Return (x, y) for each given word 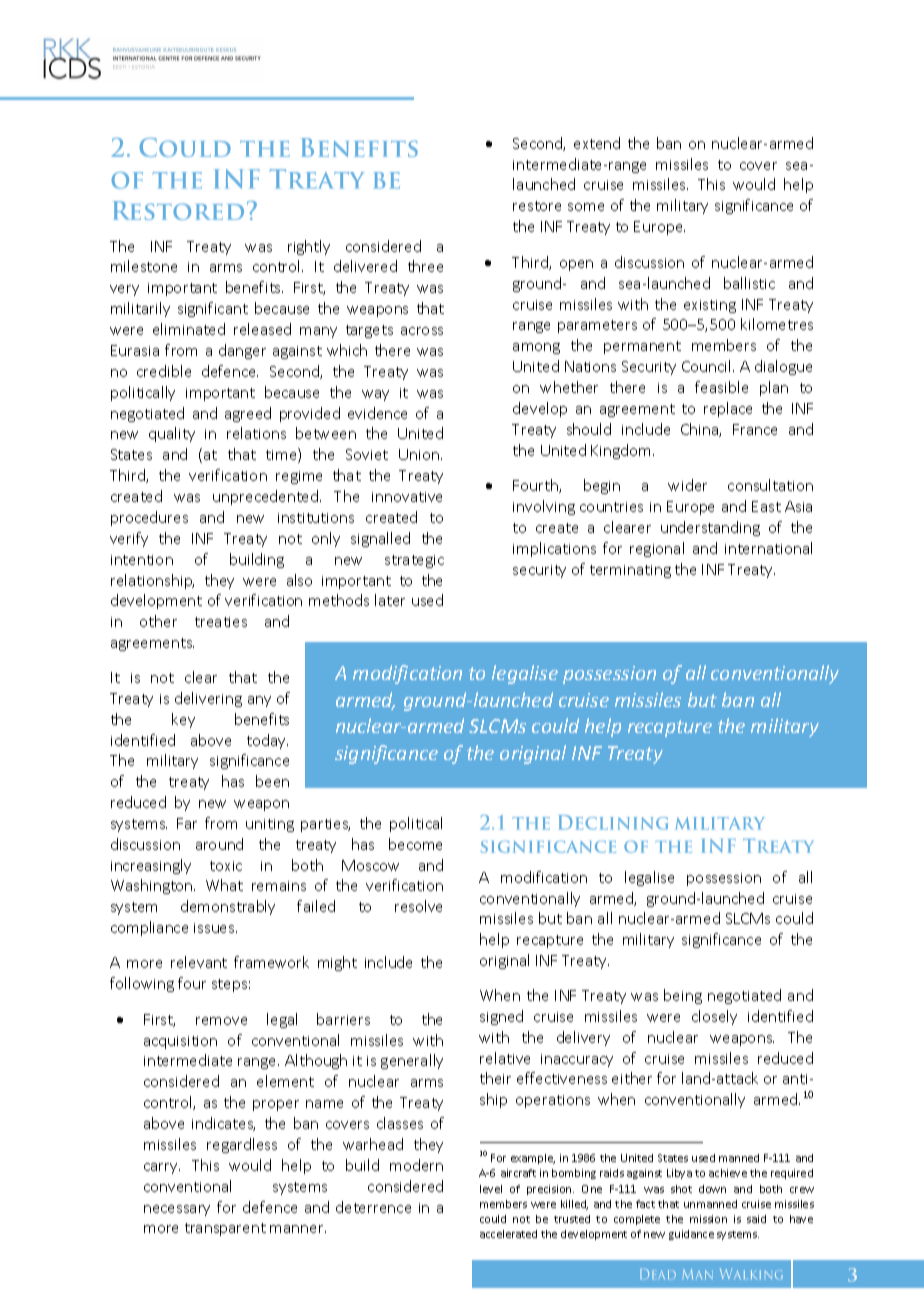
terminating (630, 571)
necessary (177, 1210)
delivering (208, 699)
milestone (144, 266)
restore (537, 206)
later (390, 600)
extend (597, 143)
